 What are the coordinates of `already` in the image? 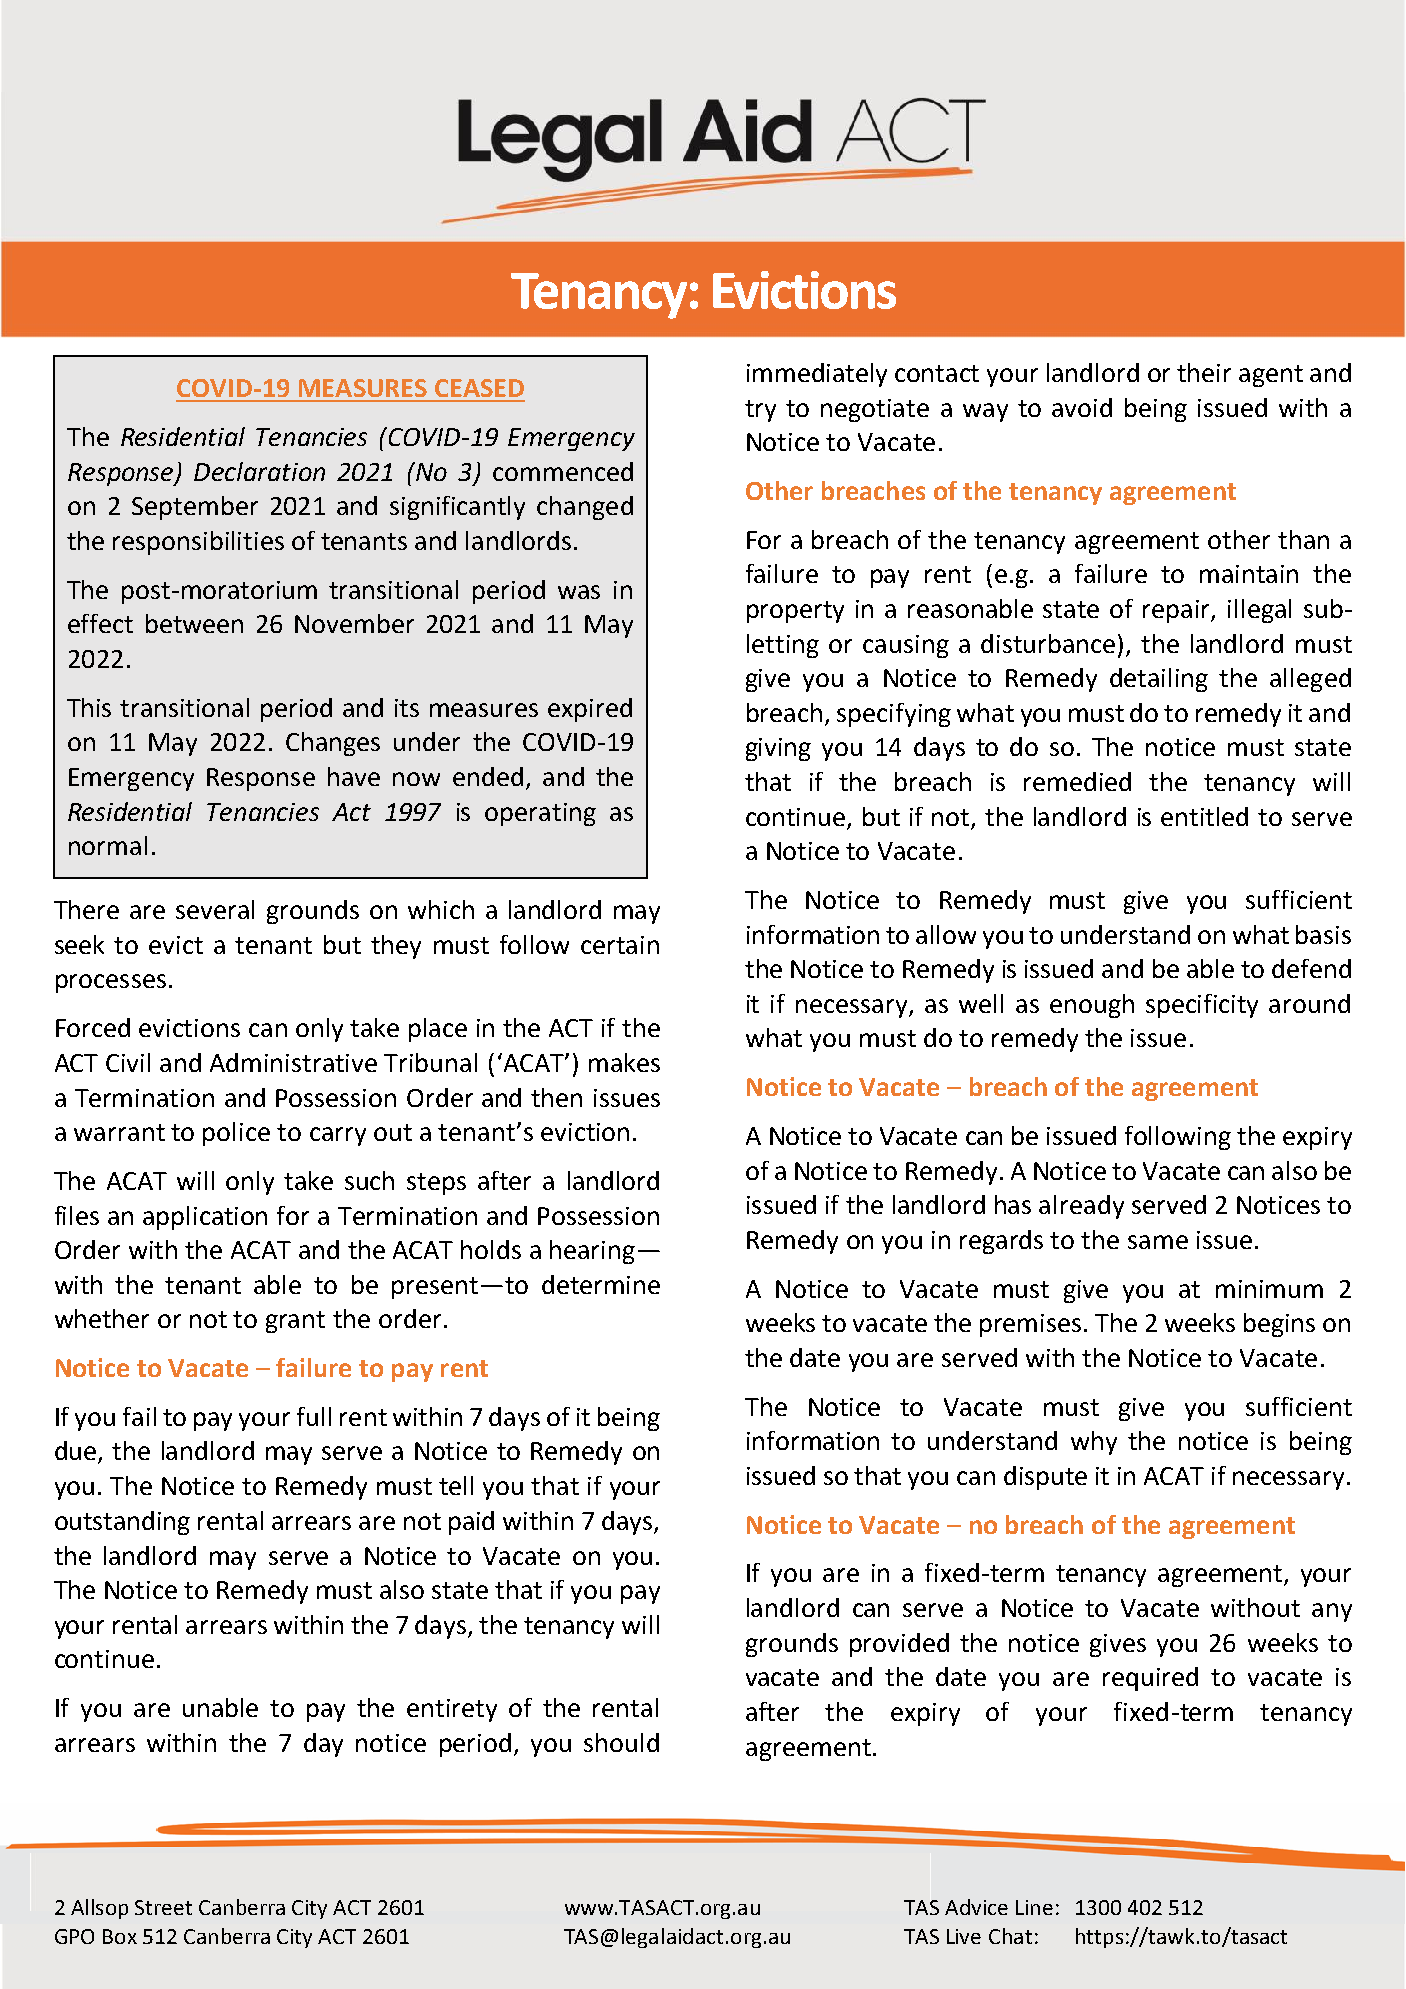 It's located at (1081, 1207).
